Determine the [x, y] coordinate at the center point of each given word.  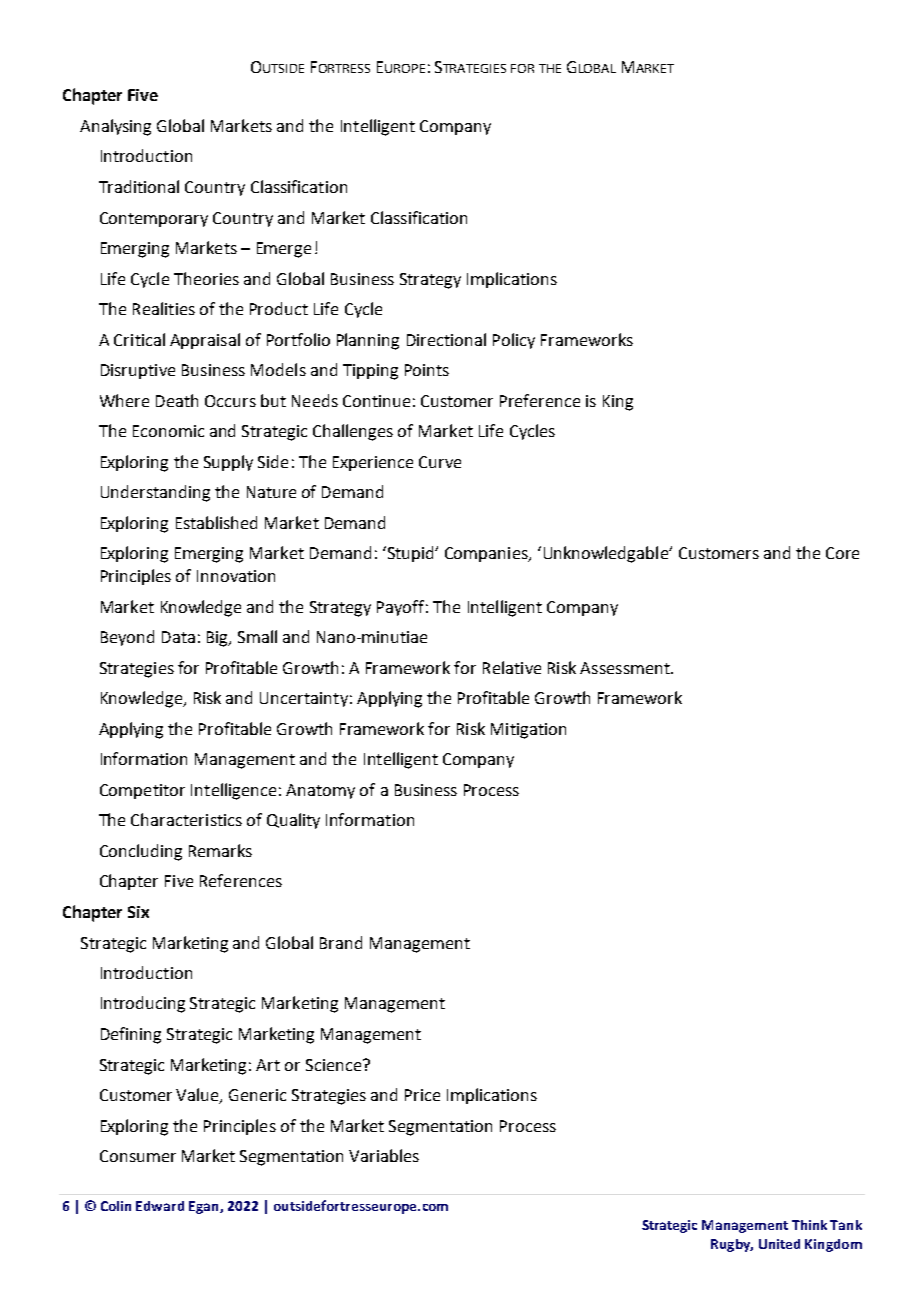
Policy [514, 341]
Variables [384, 1155]
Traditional [139, 186]
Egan [205, 1207]
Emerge [284, 250]
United [779, 1244]
